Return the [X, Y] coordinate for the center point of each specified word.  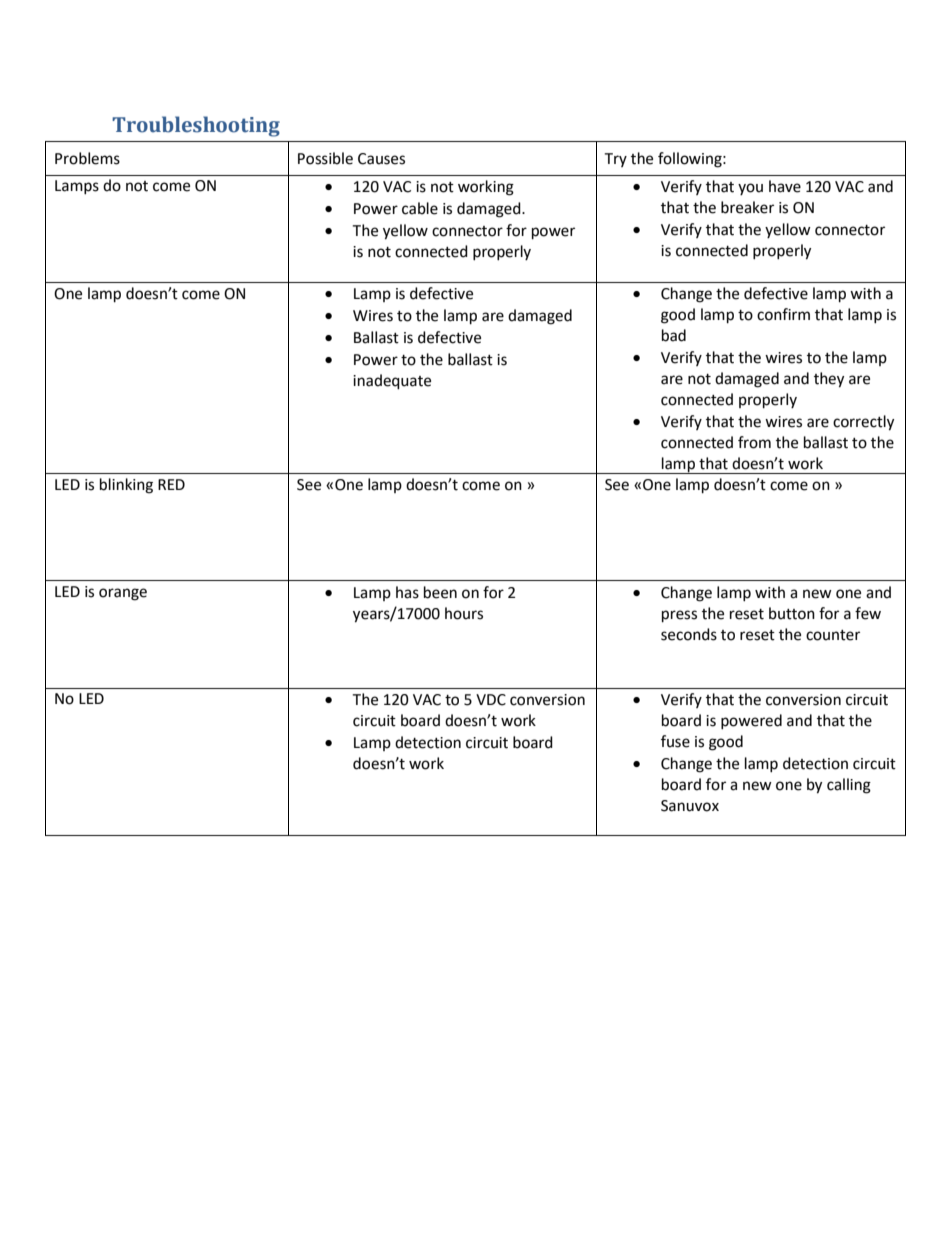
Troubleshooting [196, 126]
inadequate [392, 382]
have [785, 186]
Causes [381, 159]
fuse [675, 741]
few [868, 613]
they [829, 380]
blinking [126, 486]
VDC [491, 700]
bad [674, 335]
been [440, 592]
